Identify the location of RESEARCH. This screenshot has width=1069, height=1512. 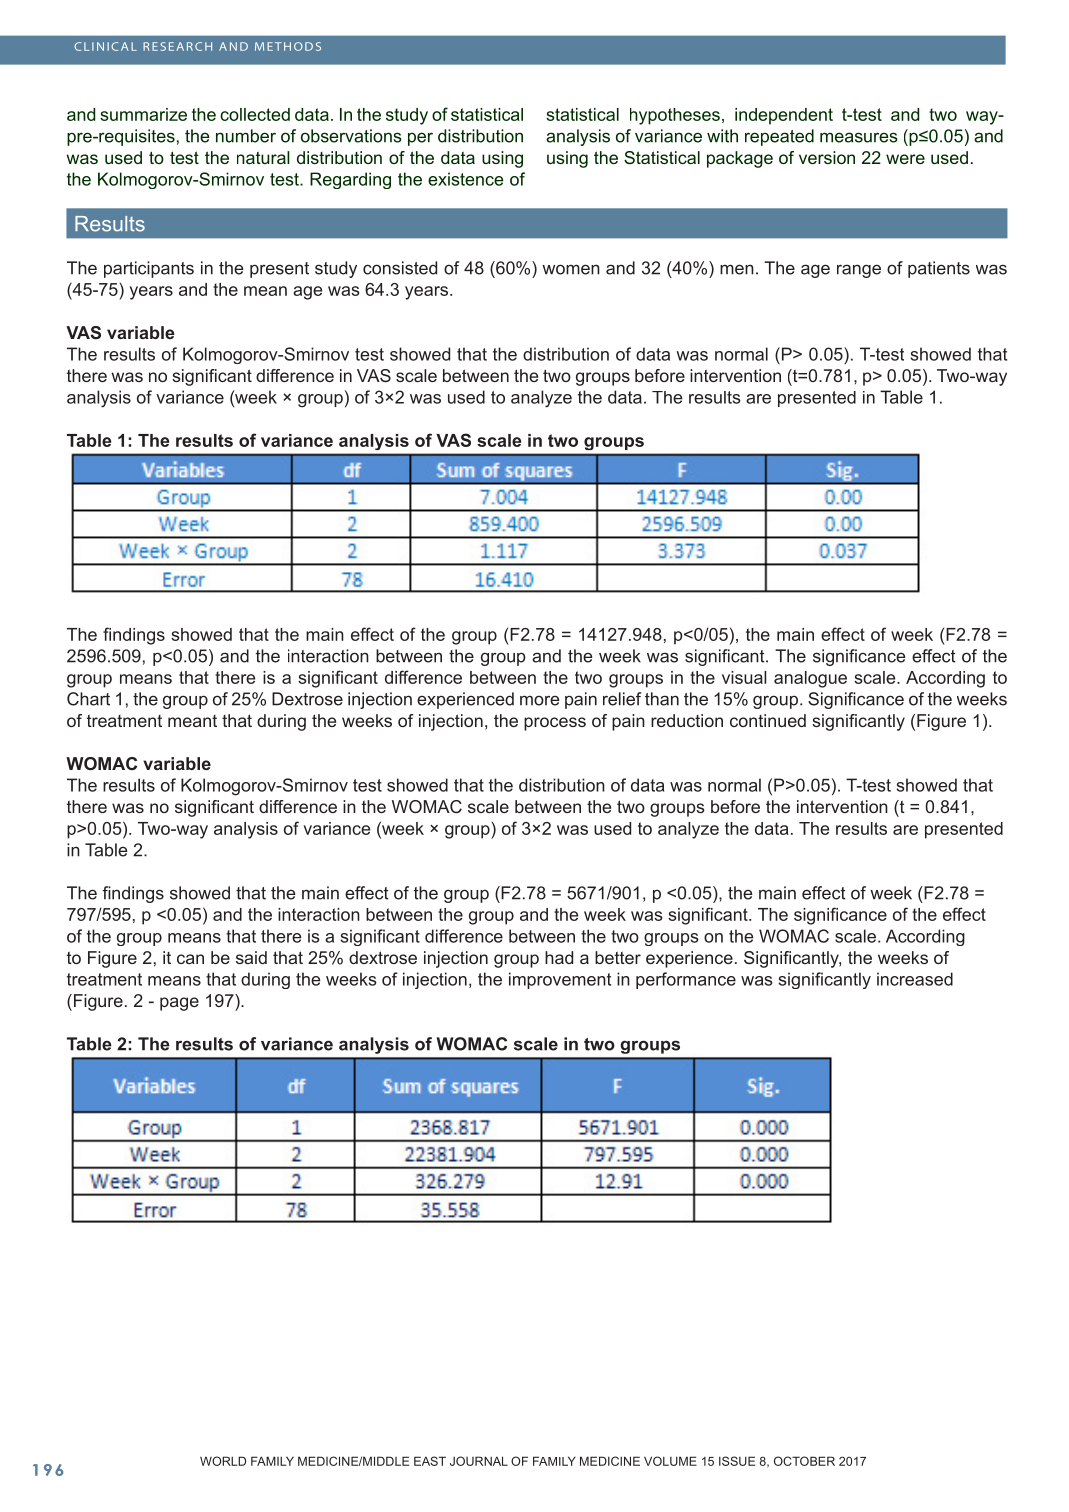
(177, 46).
